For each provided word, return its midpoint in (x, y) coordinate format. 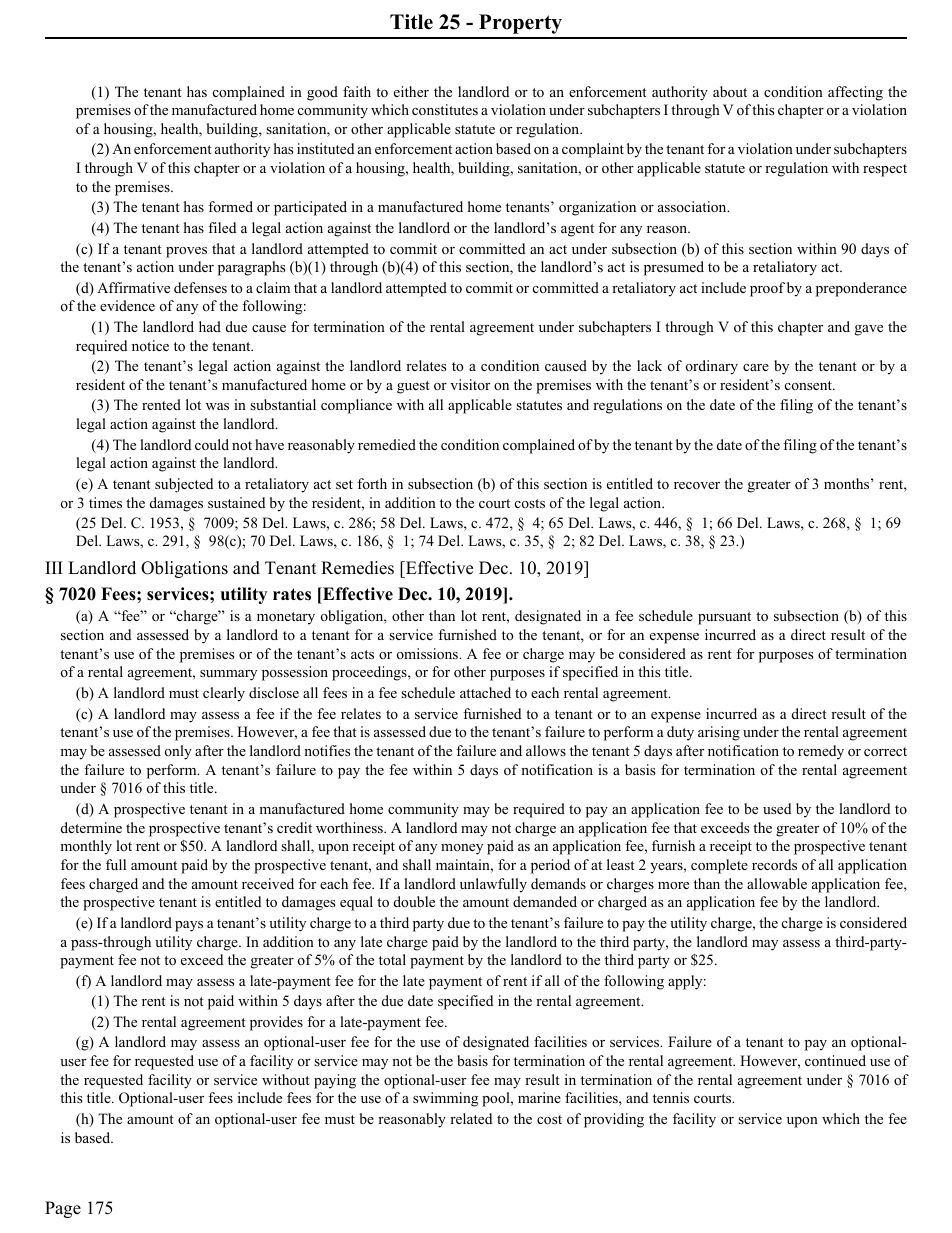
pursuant (724, 618)
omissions (428, 654)
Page (63, 1209)
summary (228, 675)
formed (230, 206)
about (730, 91)
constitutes (445, 109)
